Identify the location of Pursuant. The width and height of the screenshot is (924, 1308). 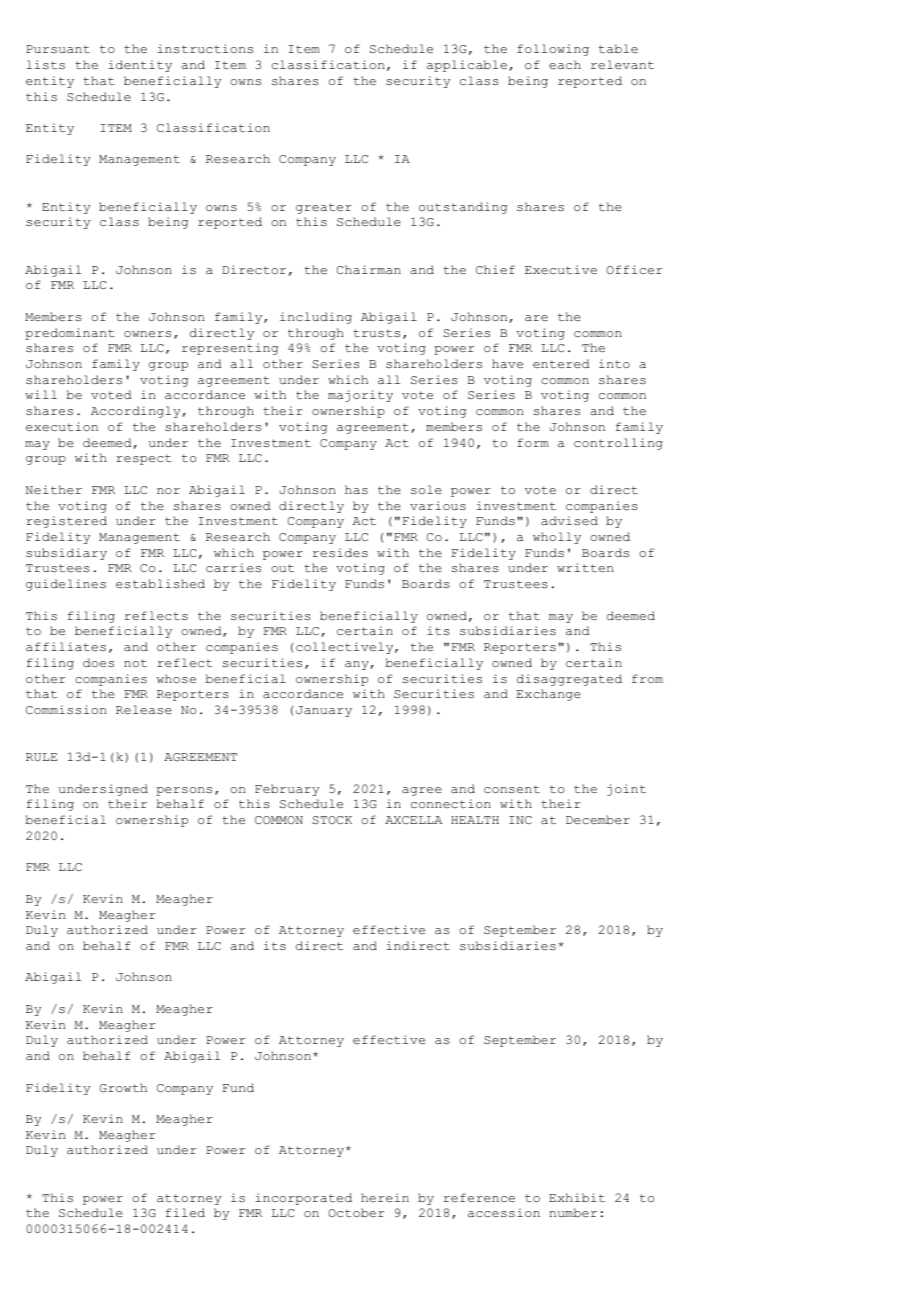
(58, 49).
